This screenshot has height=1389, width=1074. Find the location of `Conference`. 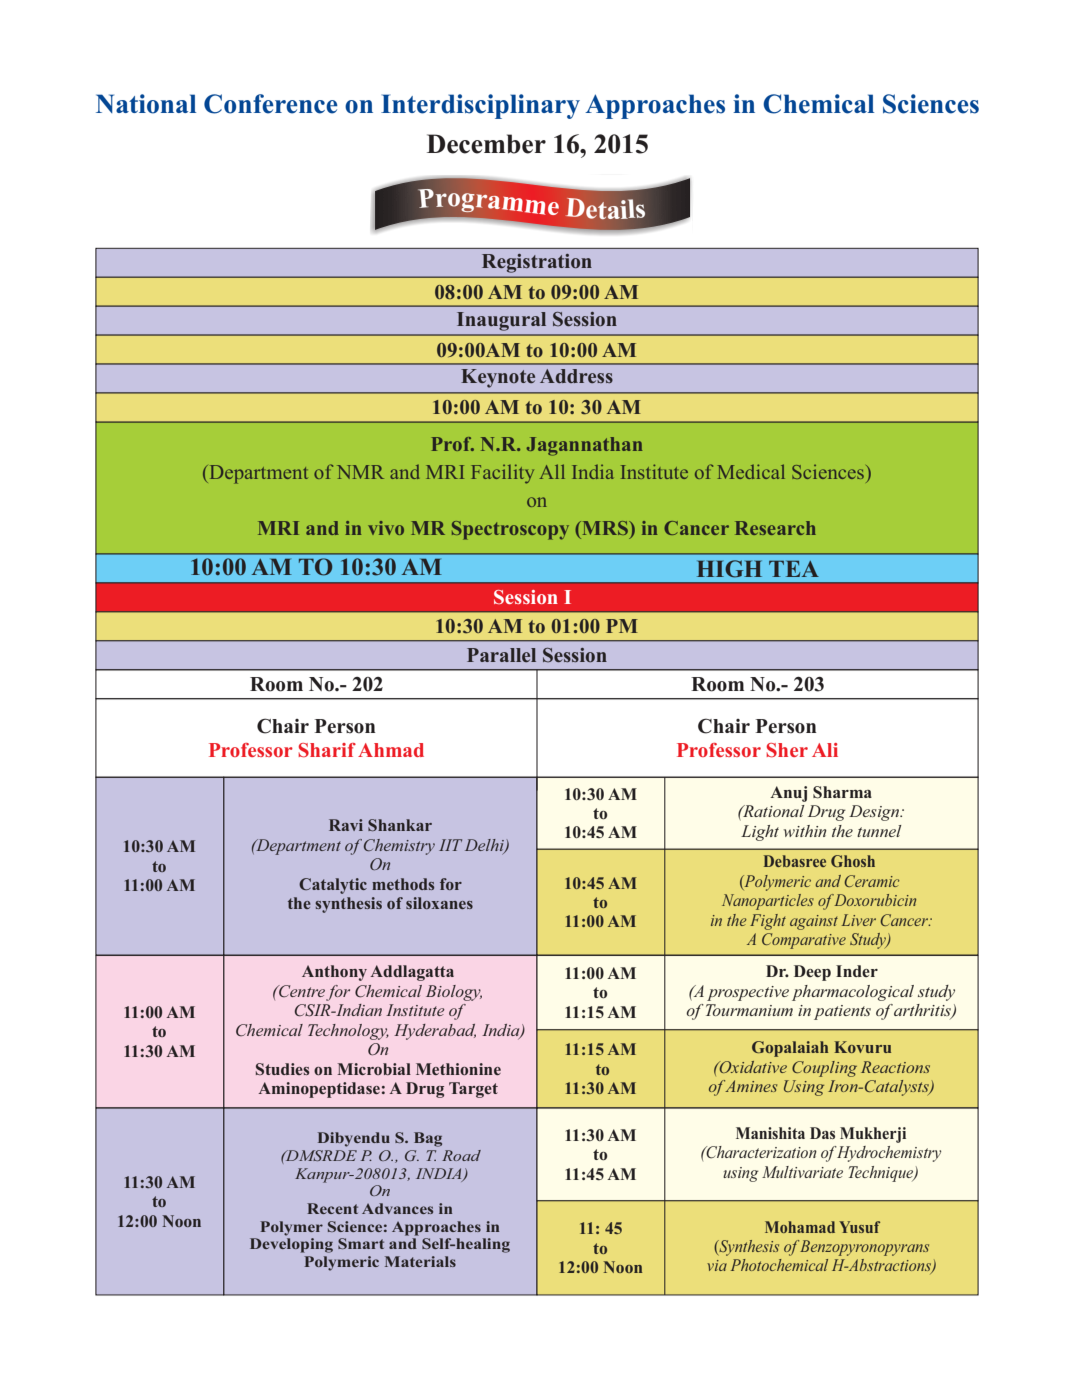

Conference is located at coordinates (271, 104).
